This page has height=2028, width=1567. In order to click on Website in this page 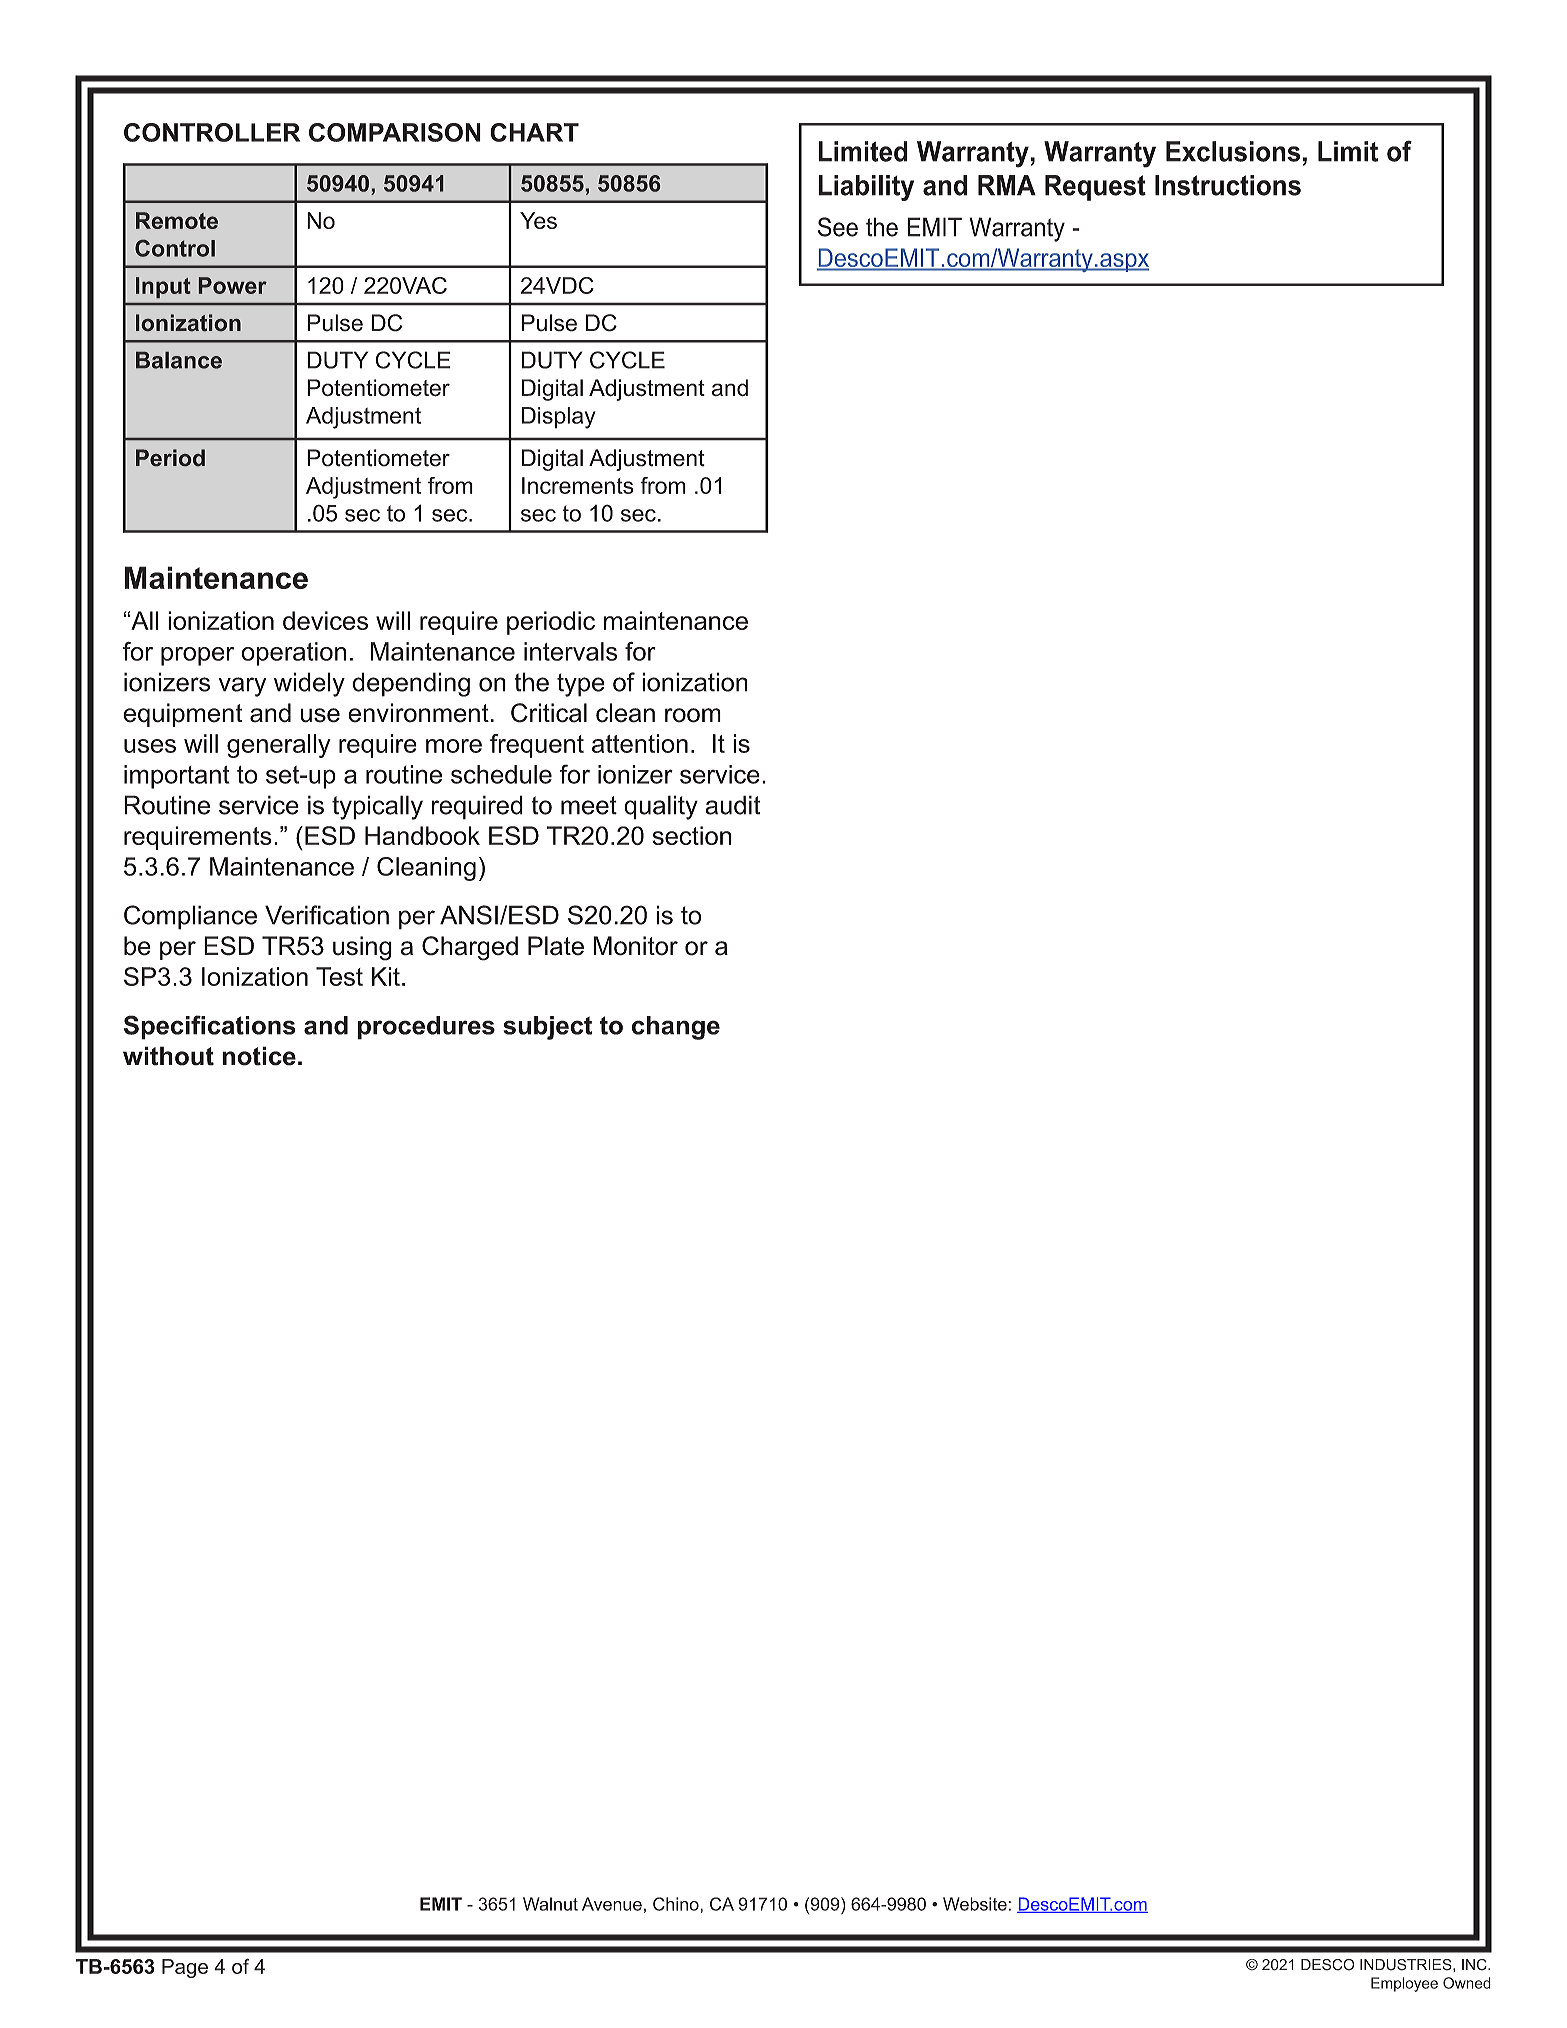, I will do `click(975, 1904)`.
